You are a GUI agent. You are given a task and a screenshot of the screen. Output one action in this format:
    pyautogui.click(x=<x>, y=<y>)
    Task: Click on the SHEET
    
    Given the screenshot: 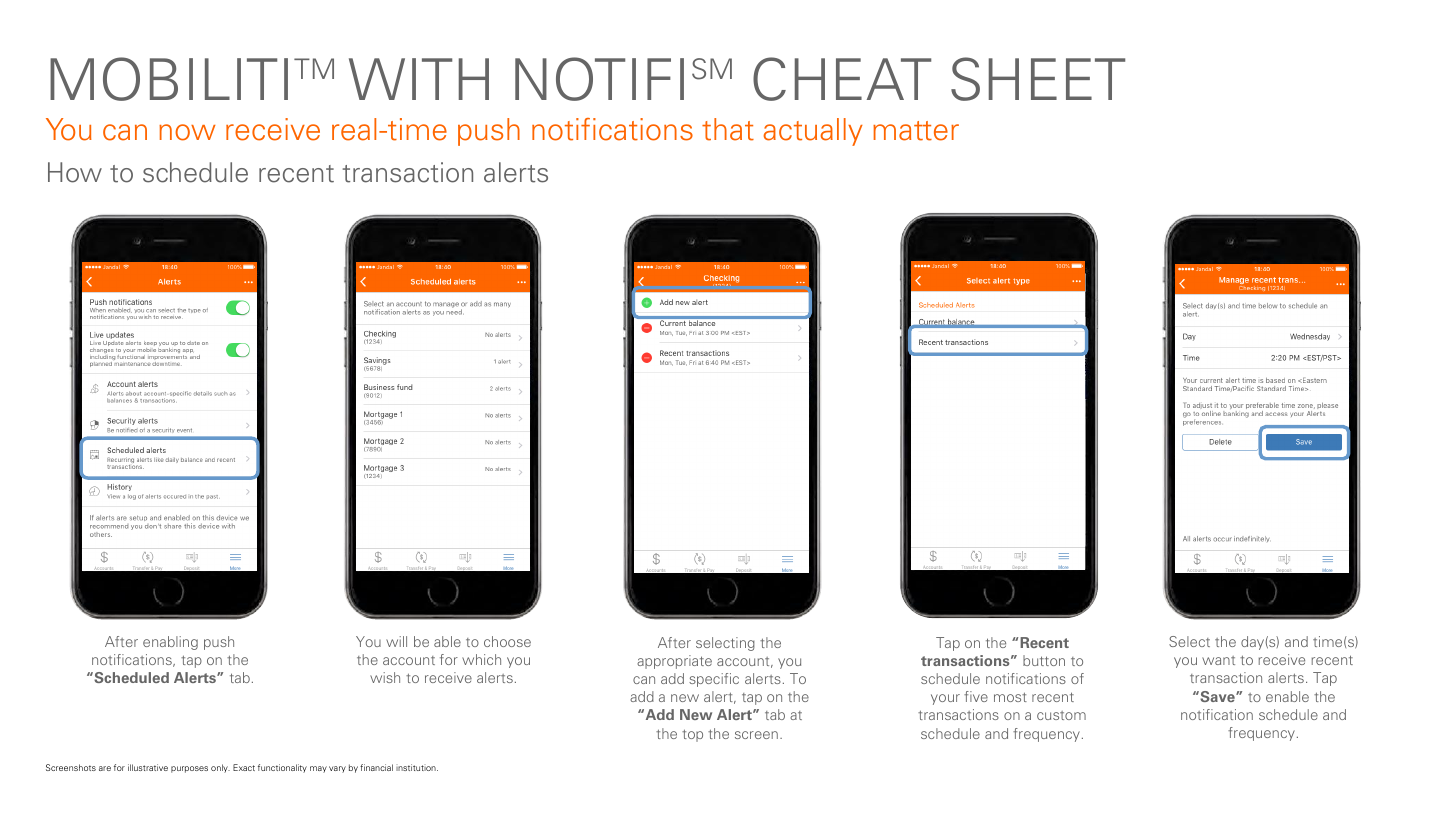 What is the action you would take?
    pyautogui.click(x=1038, y=79)
